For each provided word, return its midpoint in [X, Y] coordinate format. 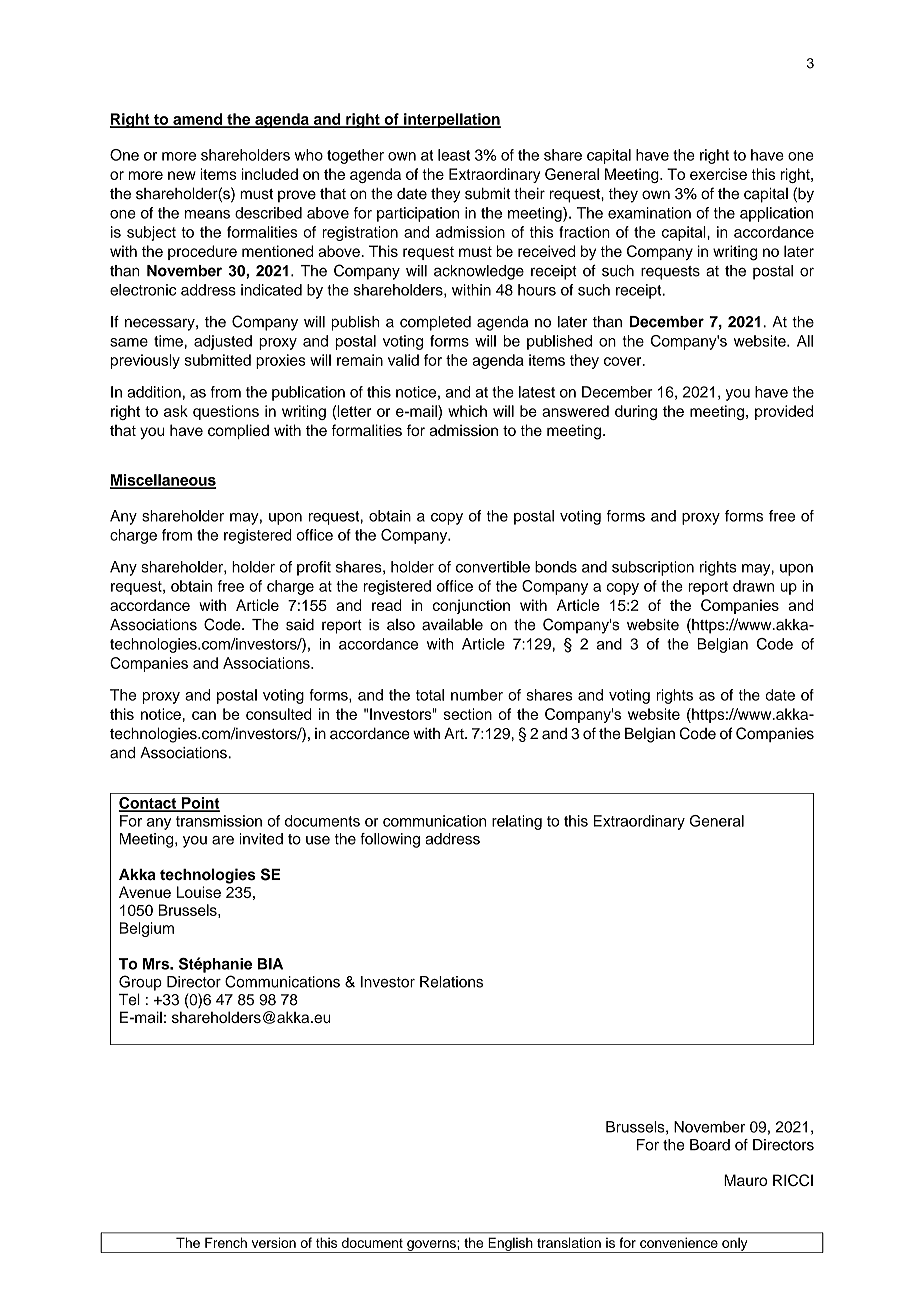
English [510, 1245]
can [204, 715]
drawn [753, 586]
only [735, 1245]
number [477, 695]
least [454, 155]
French [226, 1242]
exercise [718, 174]
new [182, 175]
